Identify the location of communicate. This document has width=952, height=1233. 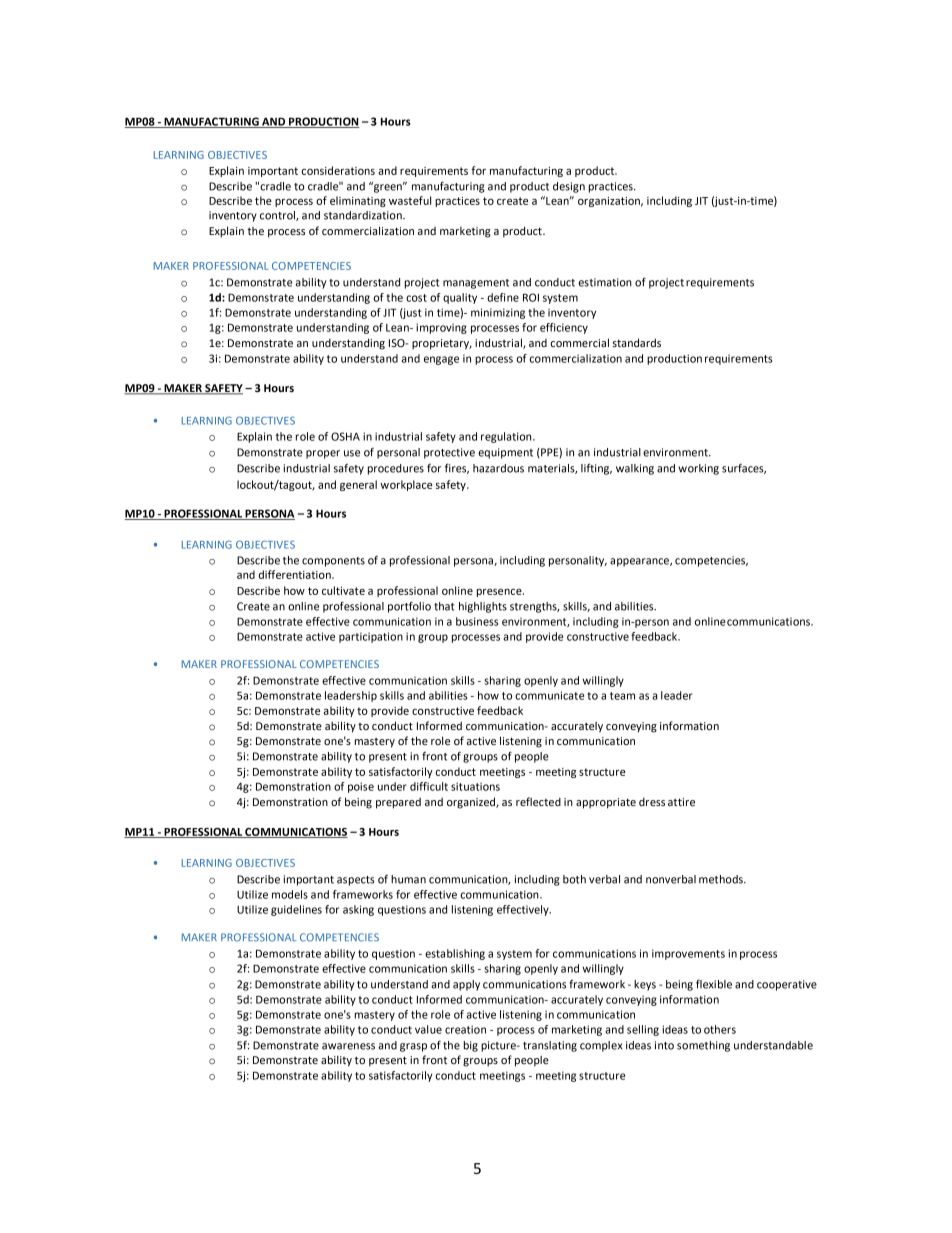
(549, 695).
